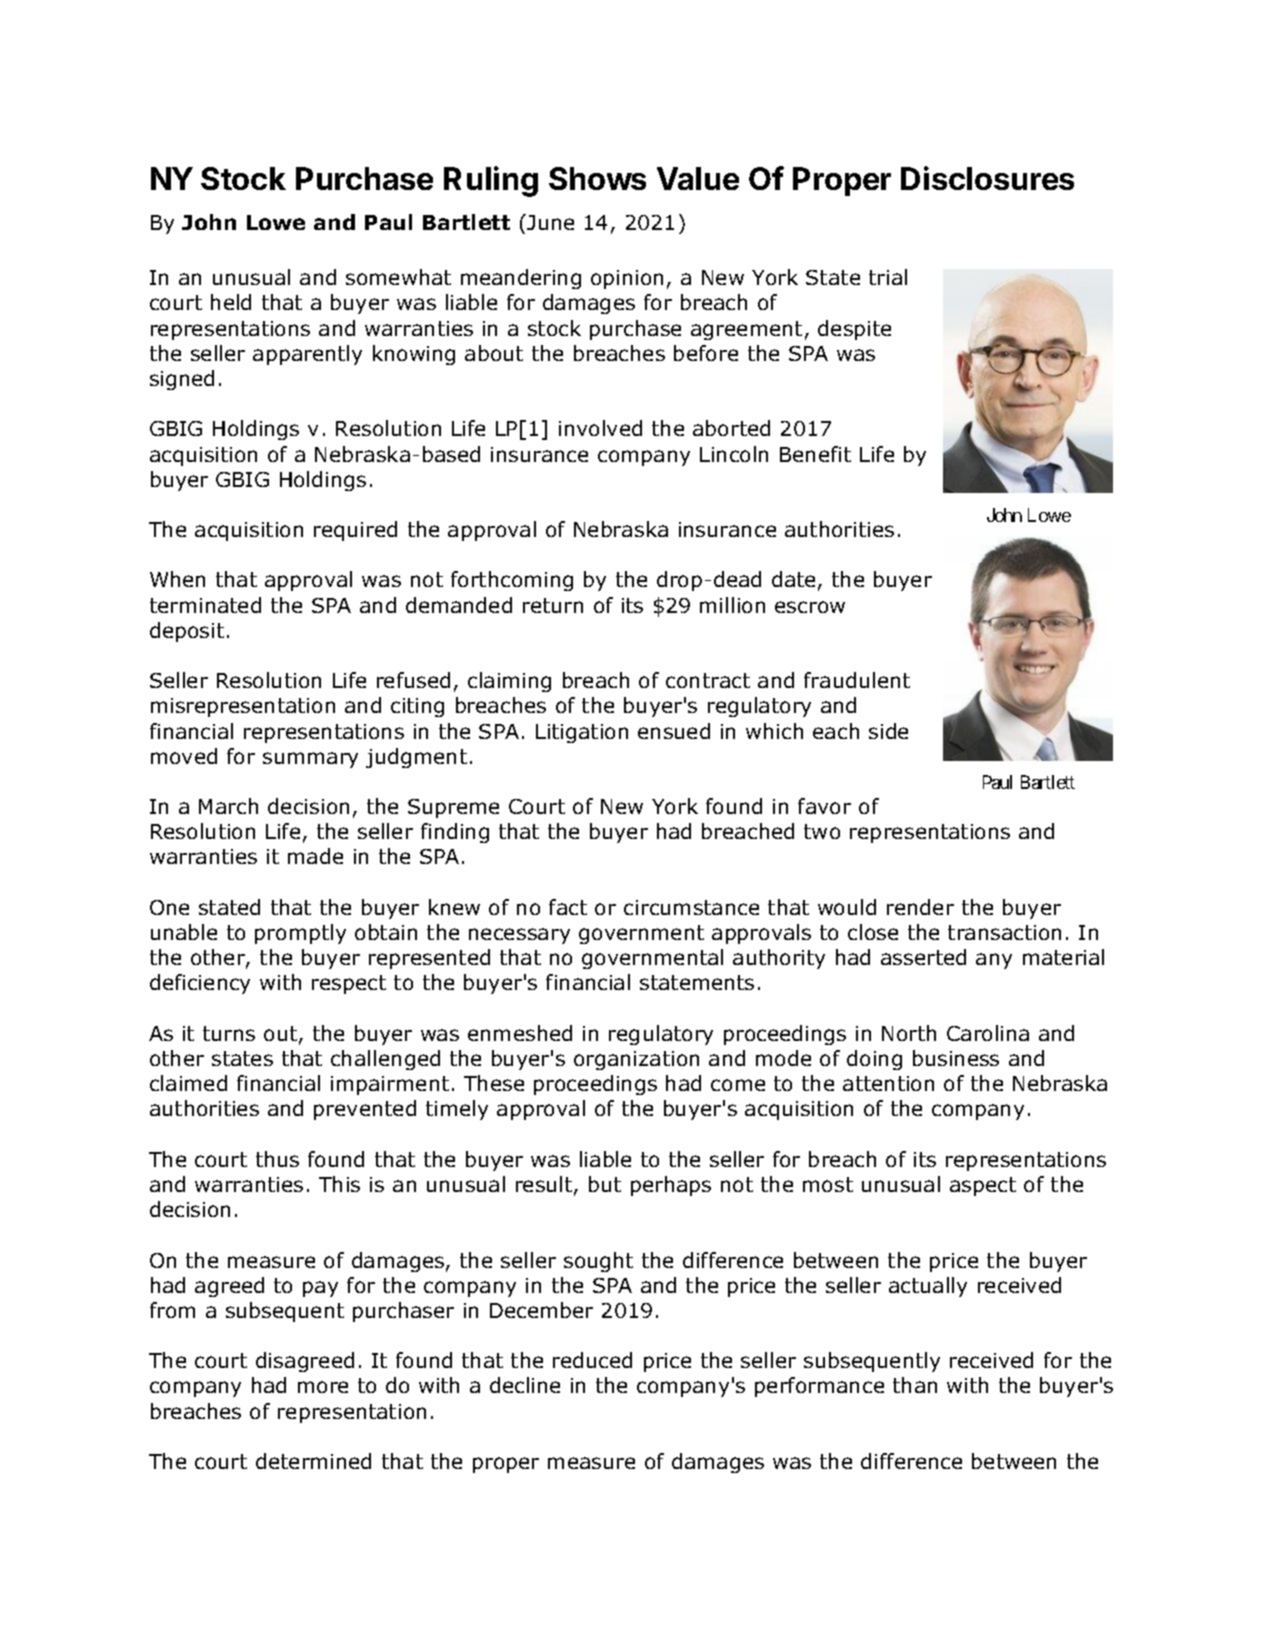 This screenshot has width=1268, height=1641. I want to click on fact, so click(568, 907).
